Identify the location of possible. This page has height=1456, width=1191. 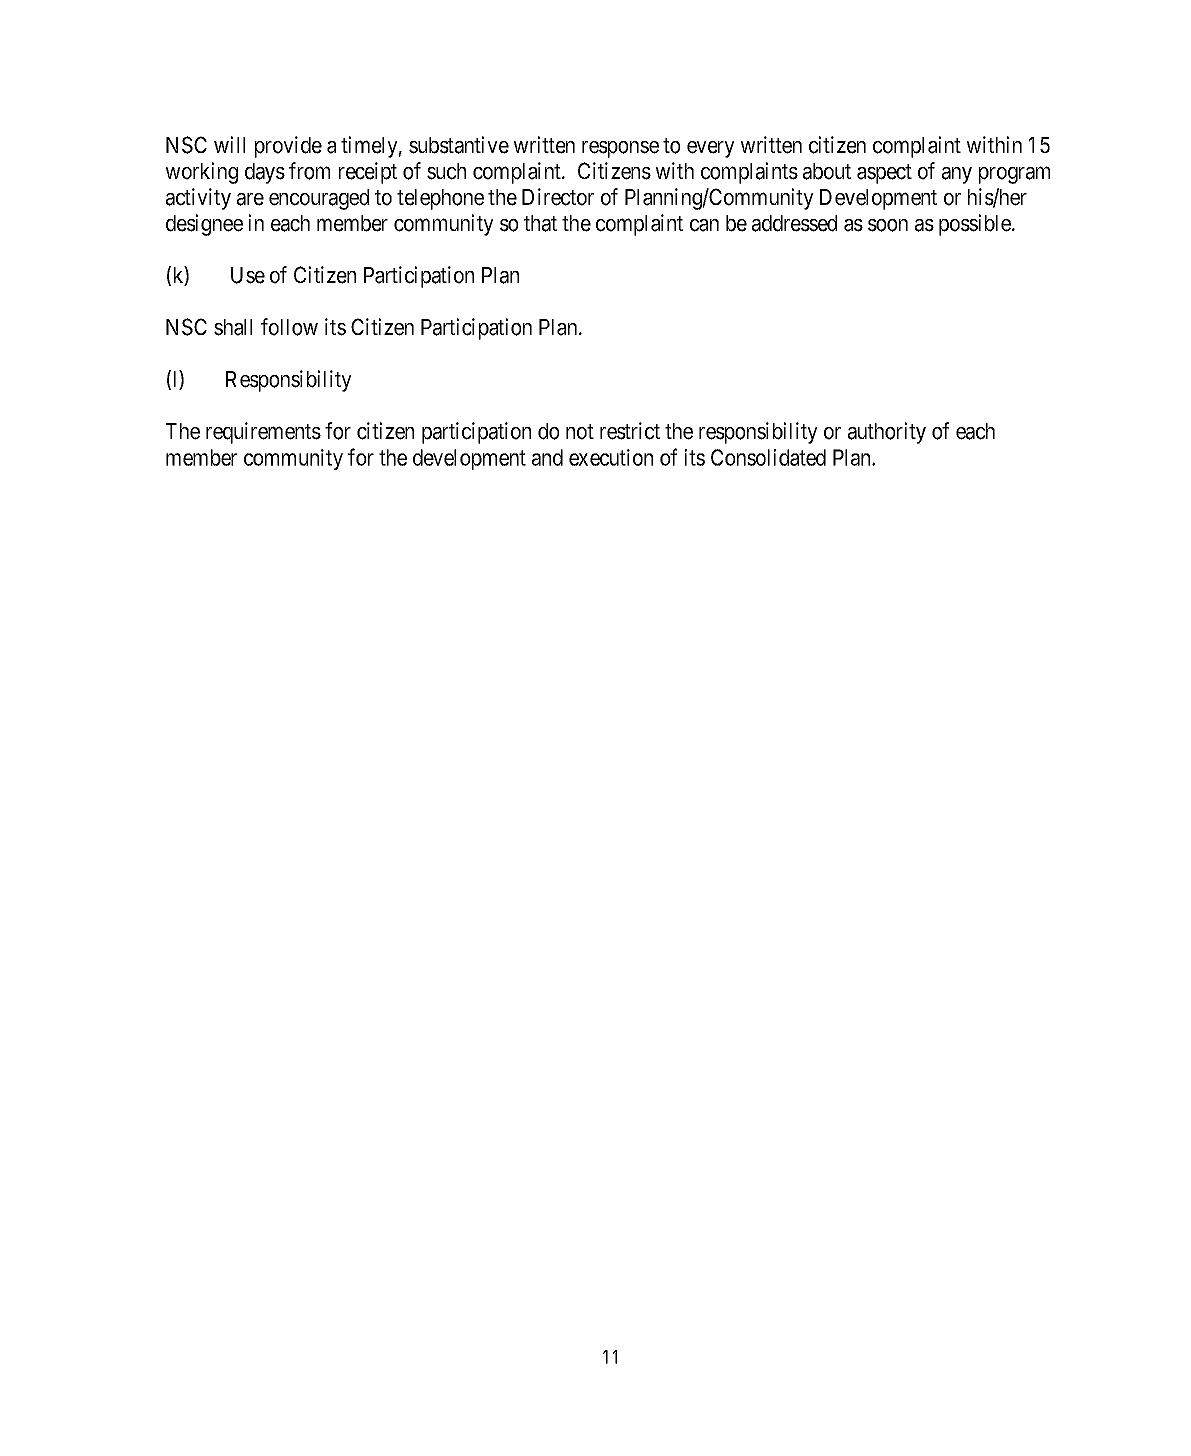
(976, 225).
